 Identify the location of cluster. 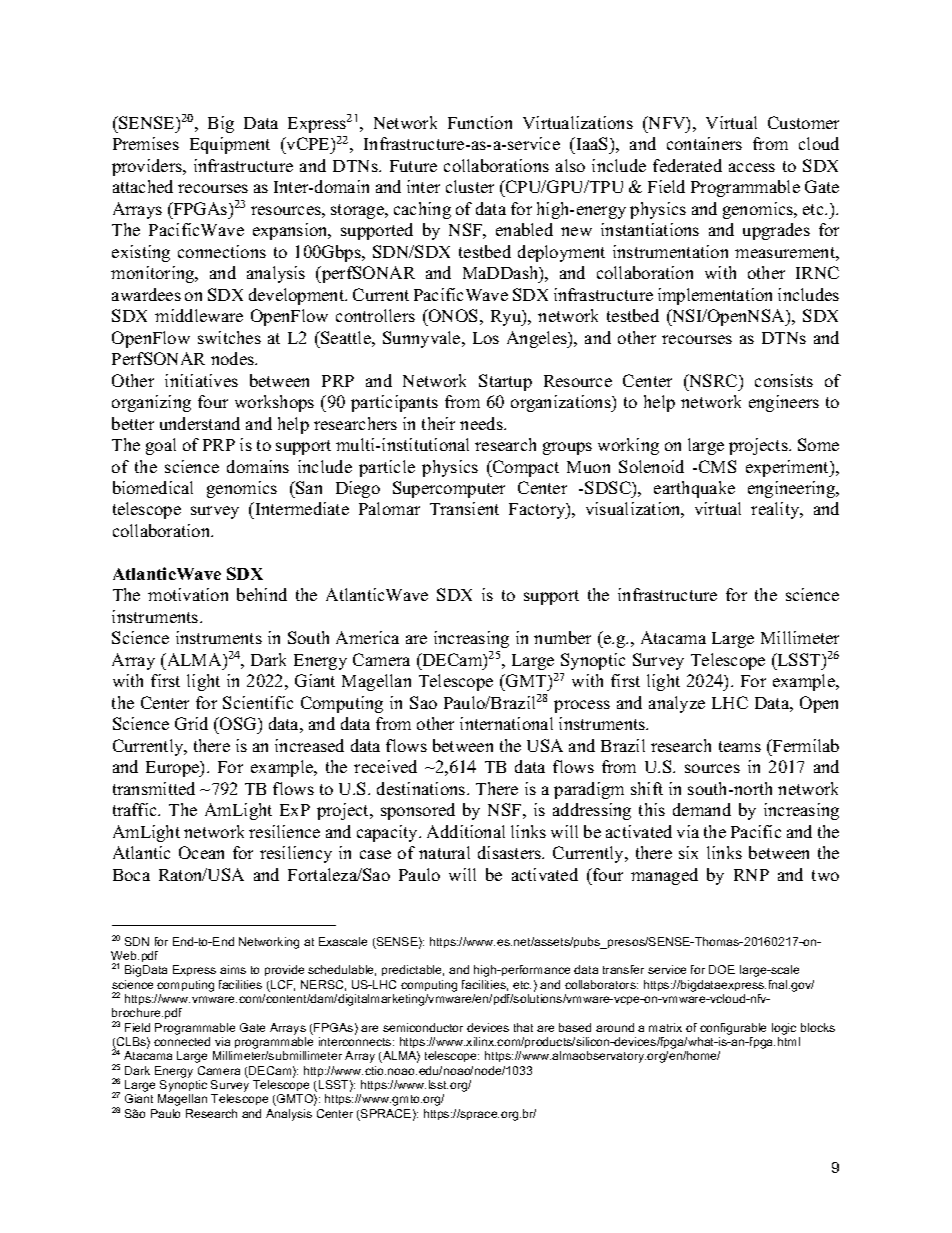
(470, 186).
